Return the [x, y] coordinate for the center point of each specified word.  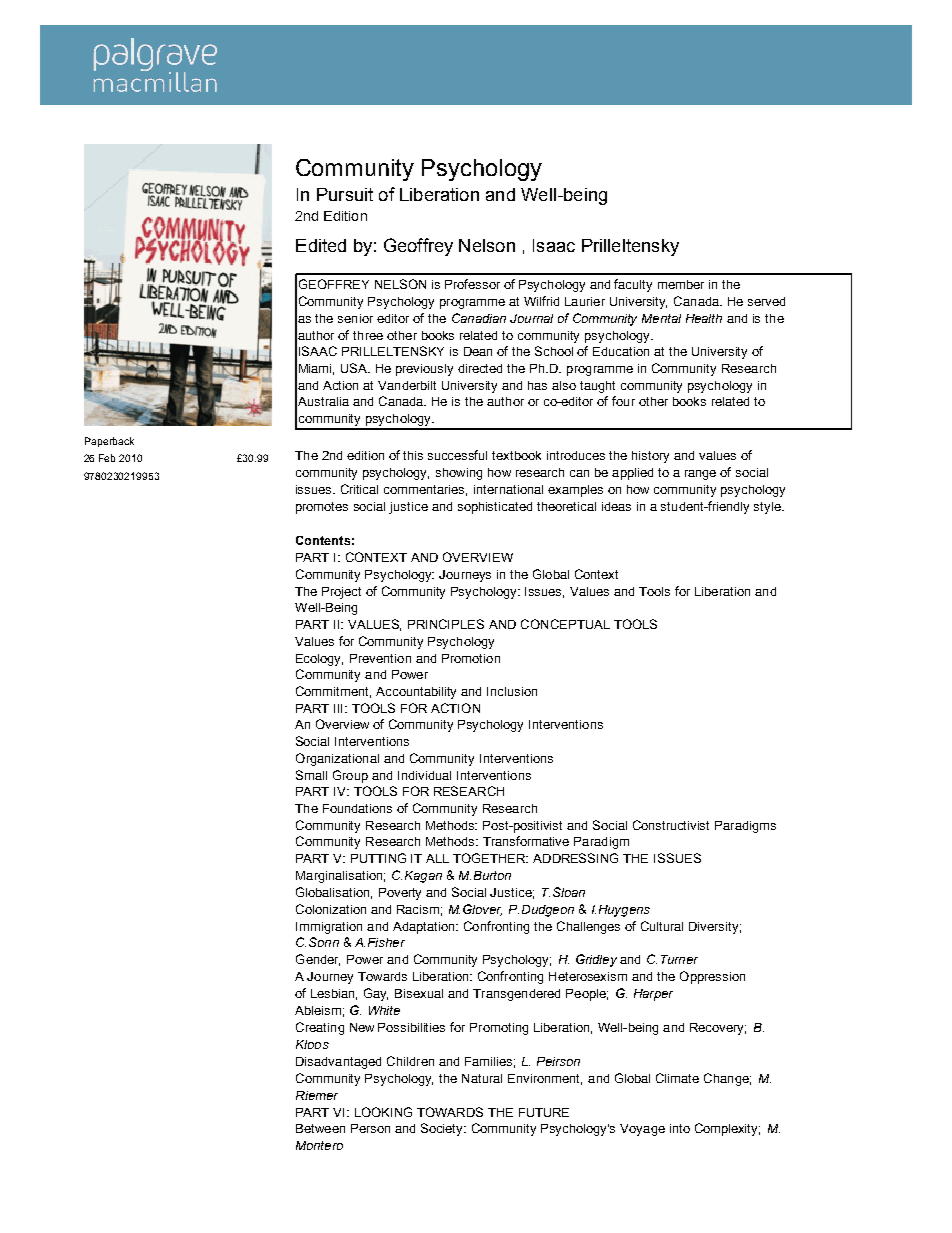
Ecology [319, 660]
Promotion [471, 658]
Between [320, 1128]
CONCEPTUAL [565, 624]
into [680, 1128]
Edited [321, 245]
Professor [472, 284]
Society [443, 1129]
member [681, 284]
